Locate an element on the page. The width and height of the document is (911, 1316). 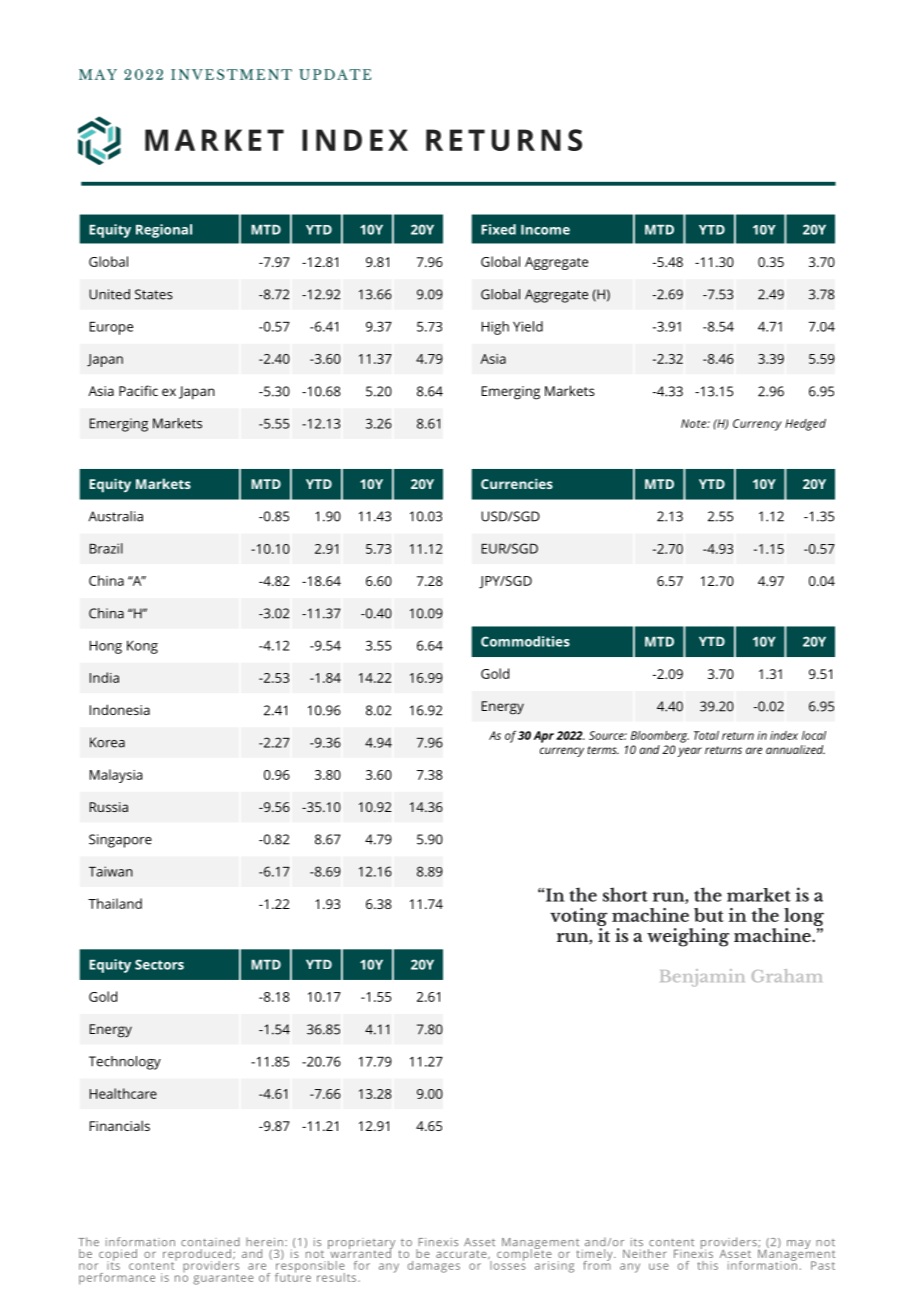
Commodities is located at coordinates (525, 641).
